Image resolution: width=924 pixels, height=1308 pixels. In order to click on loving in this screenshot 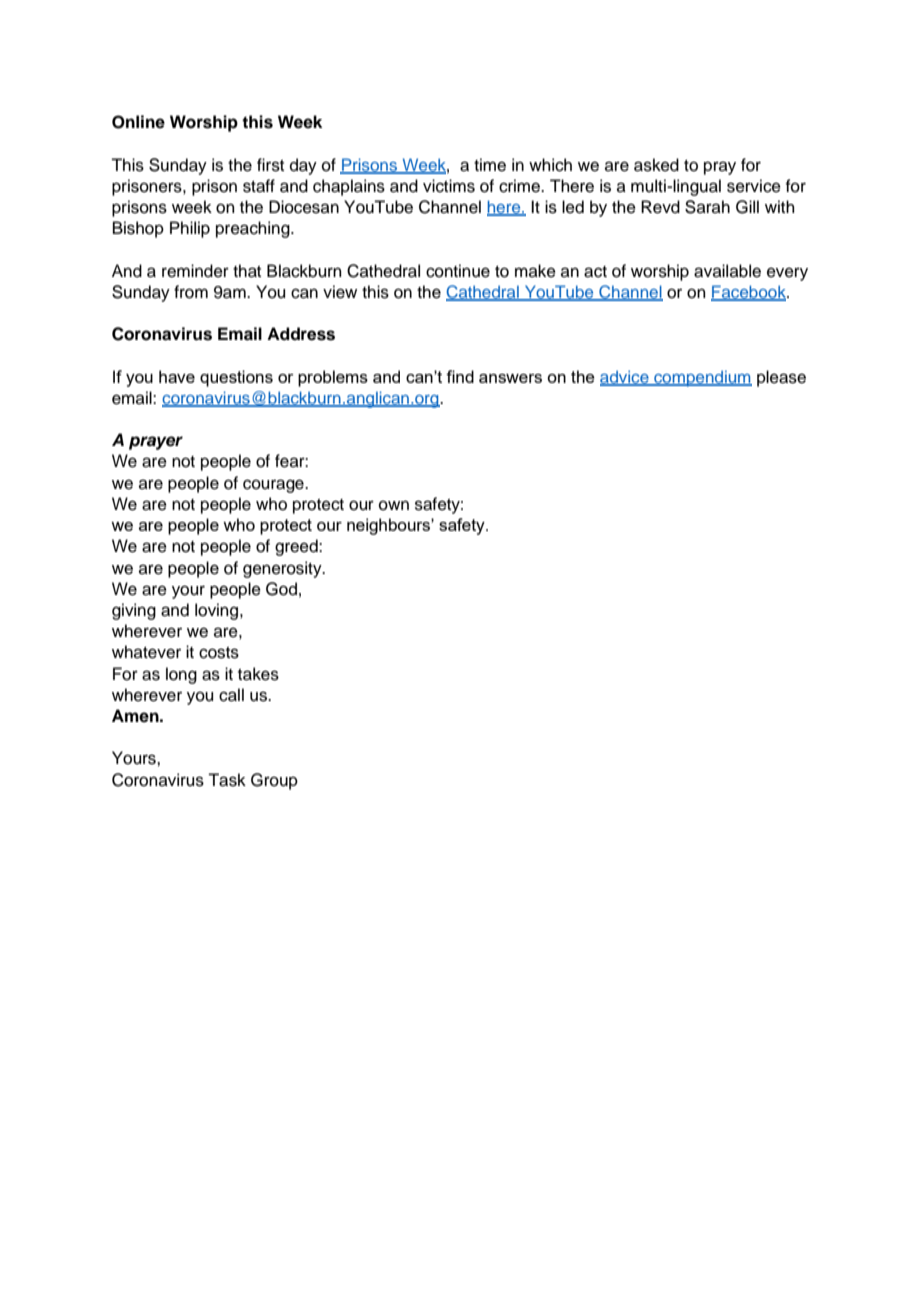, I will do `click(218, 611)`.
